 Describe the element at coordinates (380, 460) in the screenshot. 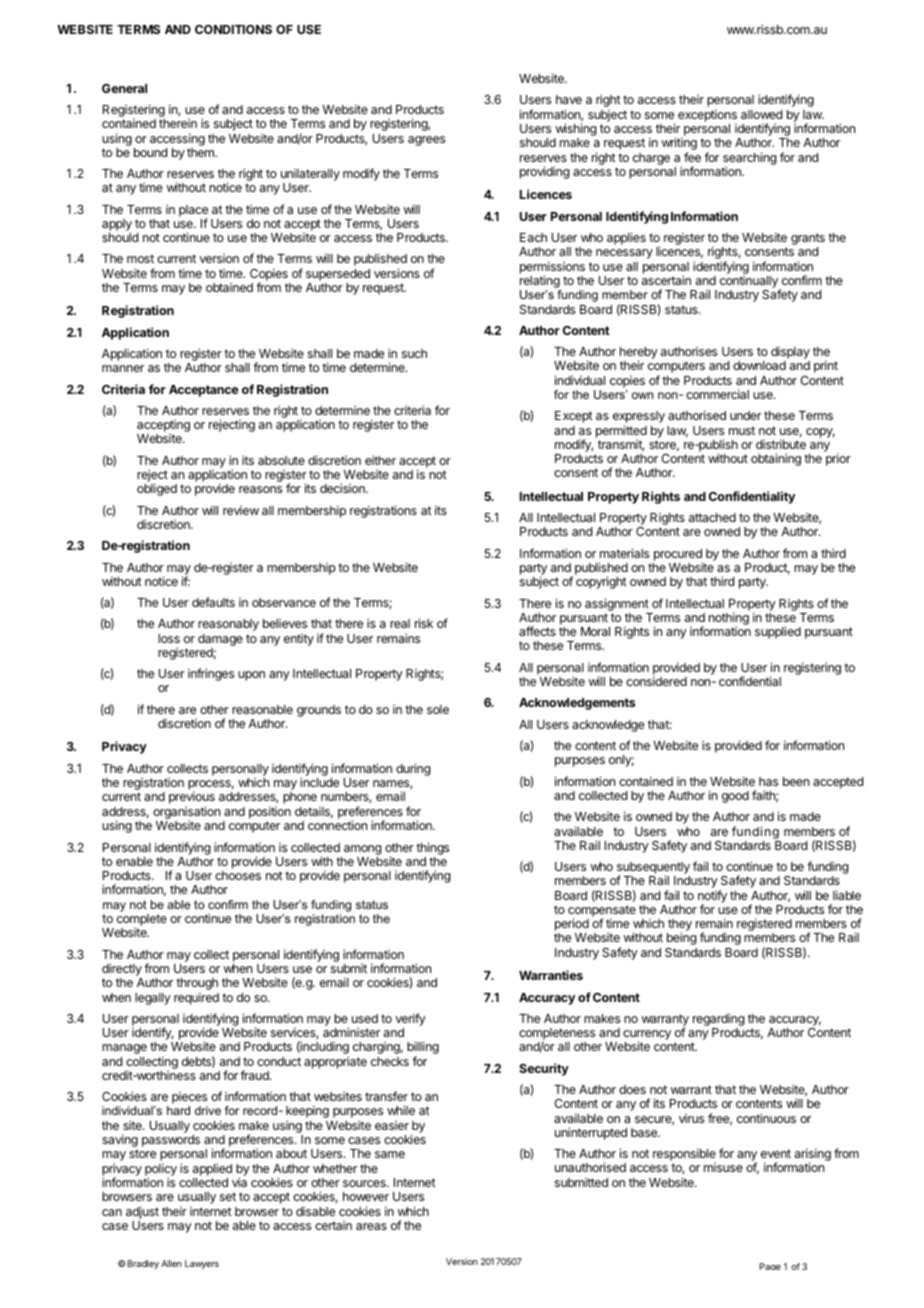

I see `either` at that location.
